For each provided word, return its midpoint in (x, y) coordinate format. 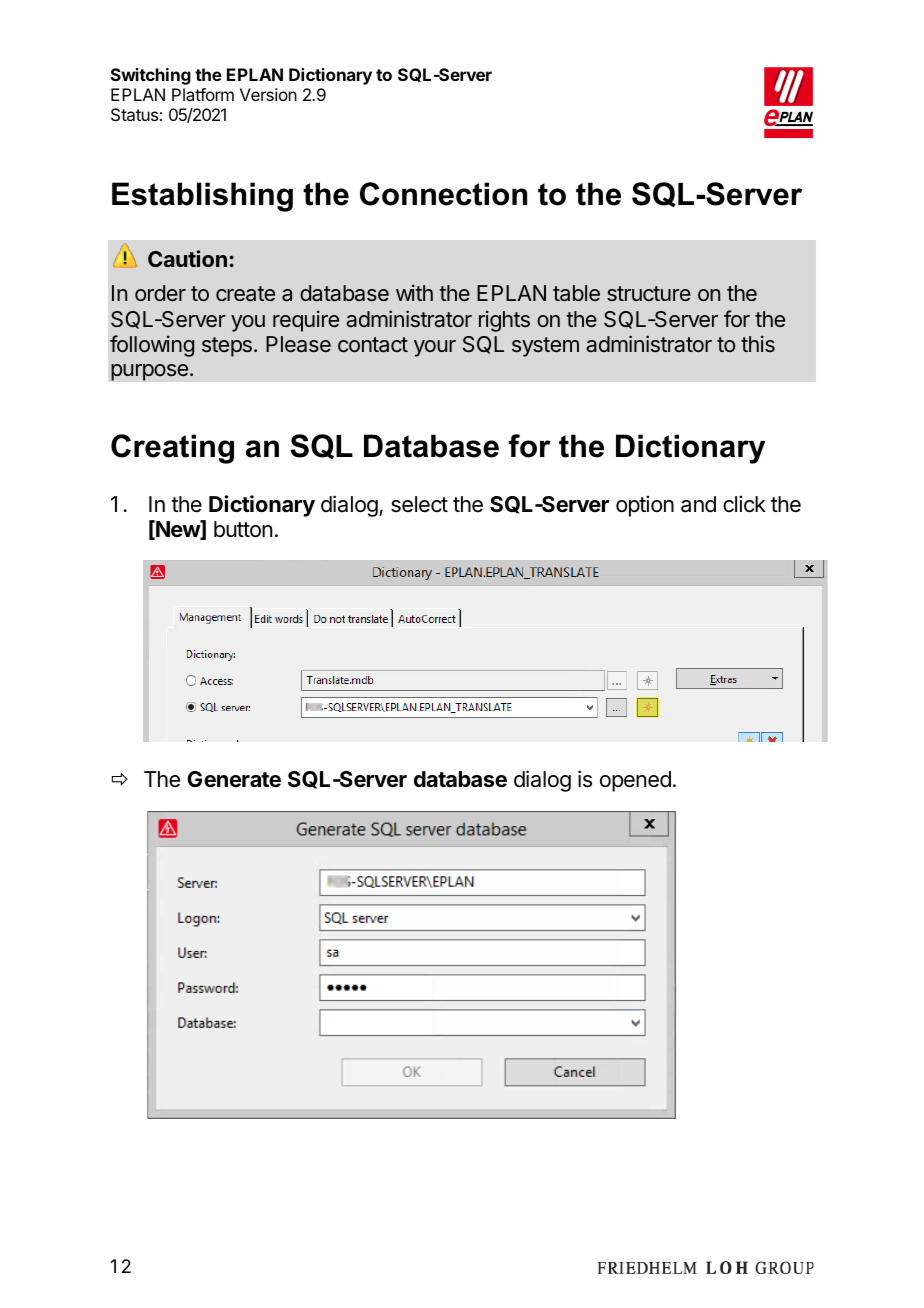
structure (649, 294)
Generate (234, 779)
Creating (172, 449)
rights (504, 321)
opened (635, 781)
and (698, 504)
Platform (203, 94)
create (245, 294)
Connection (443, 194)
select (419, 504)
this (758, 343)
